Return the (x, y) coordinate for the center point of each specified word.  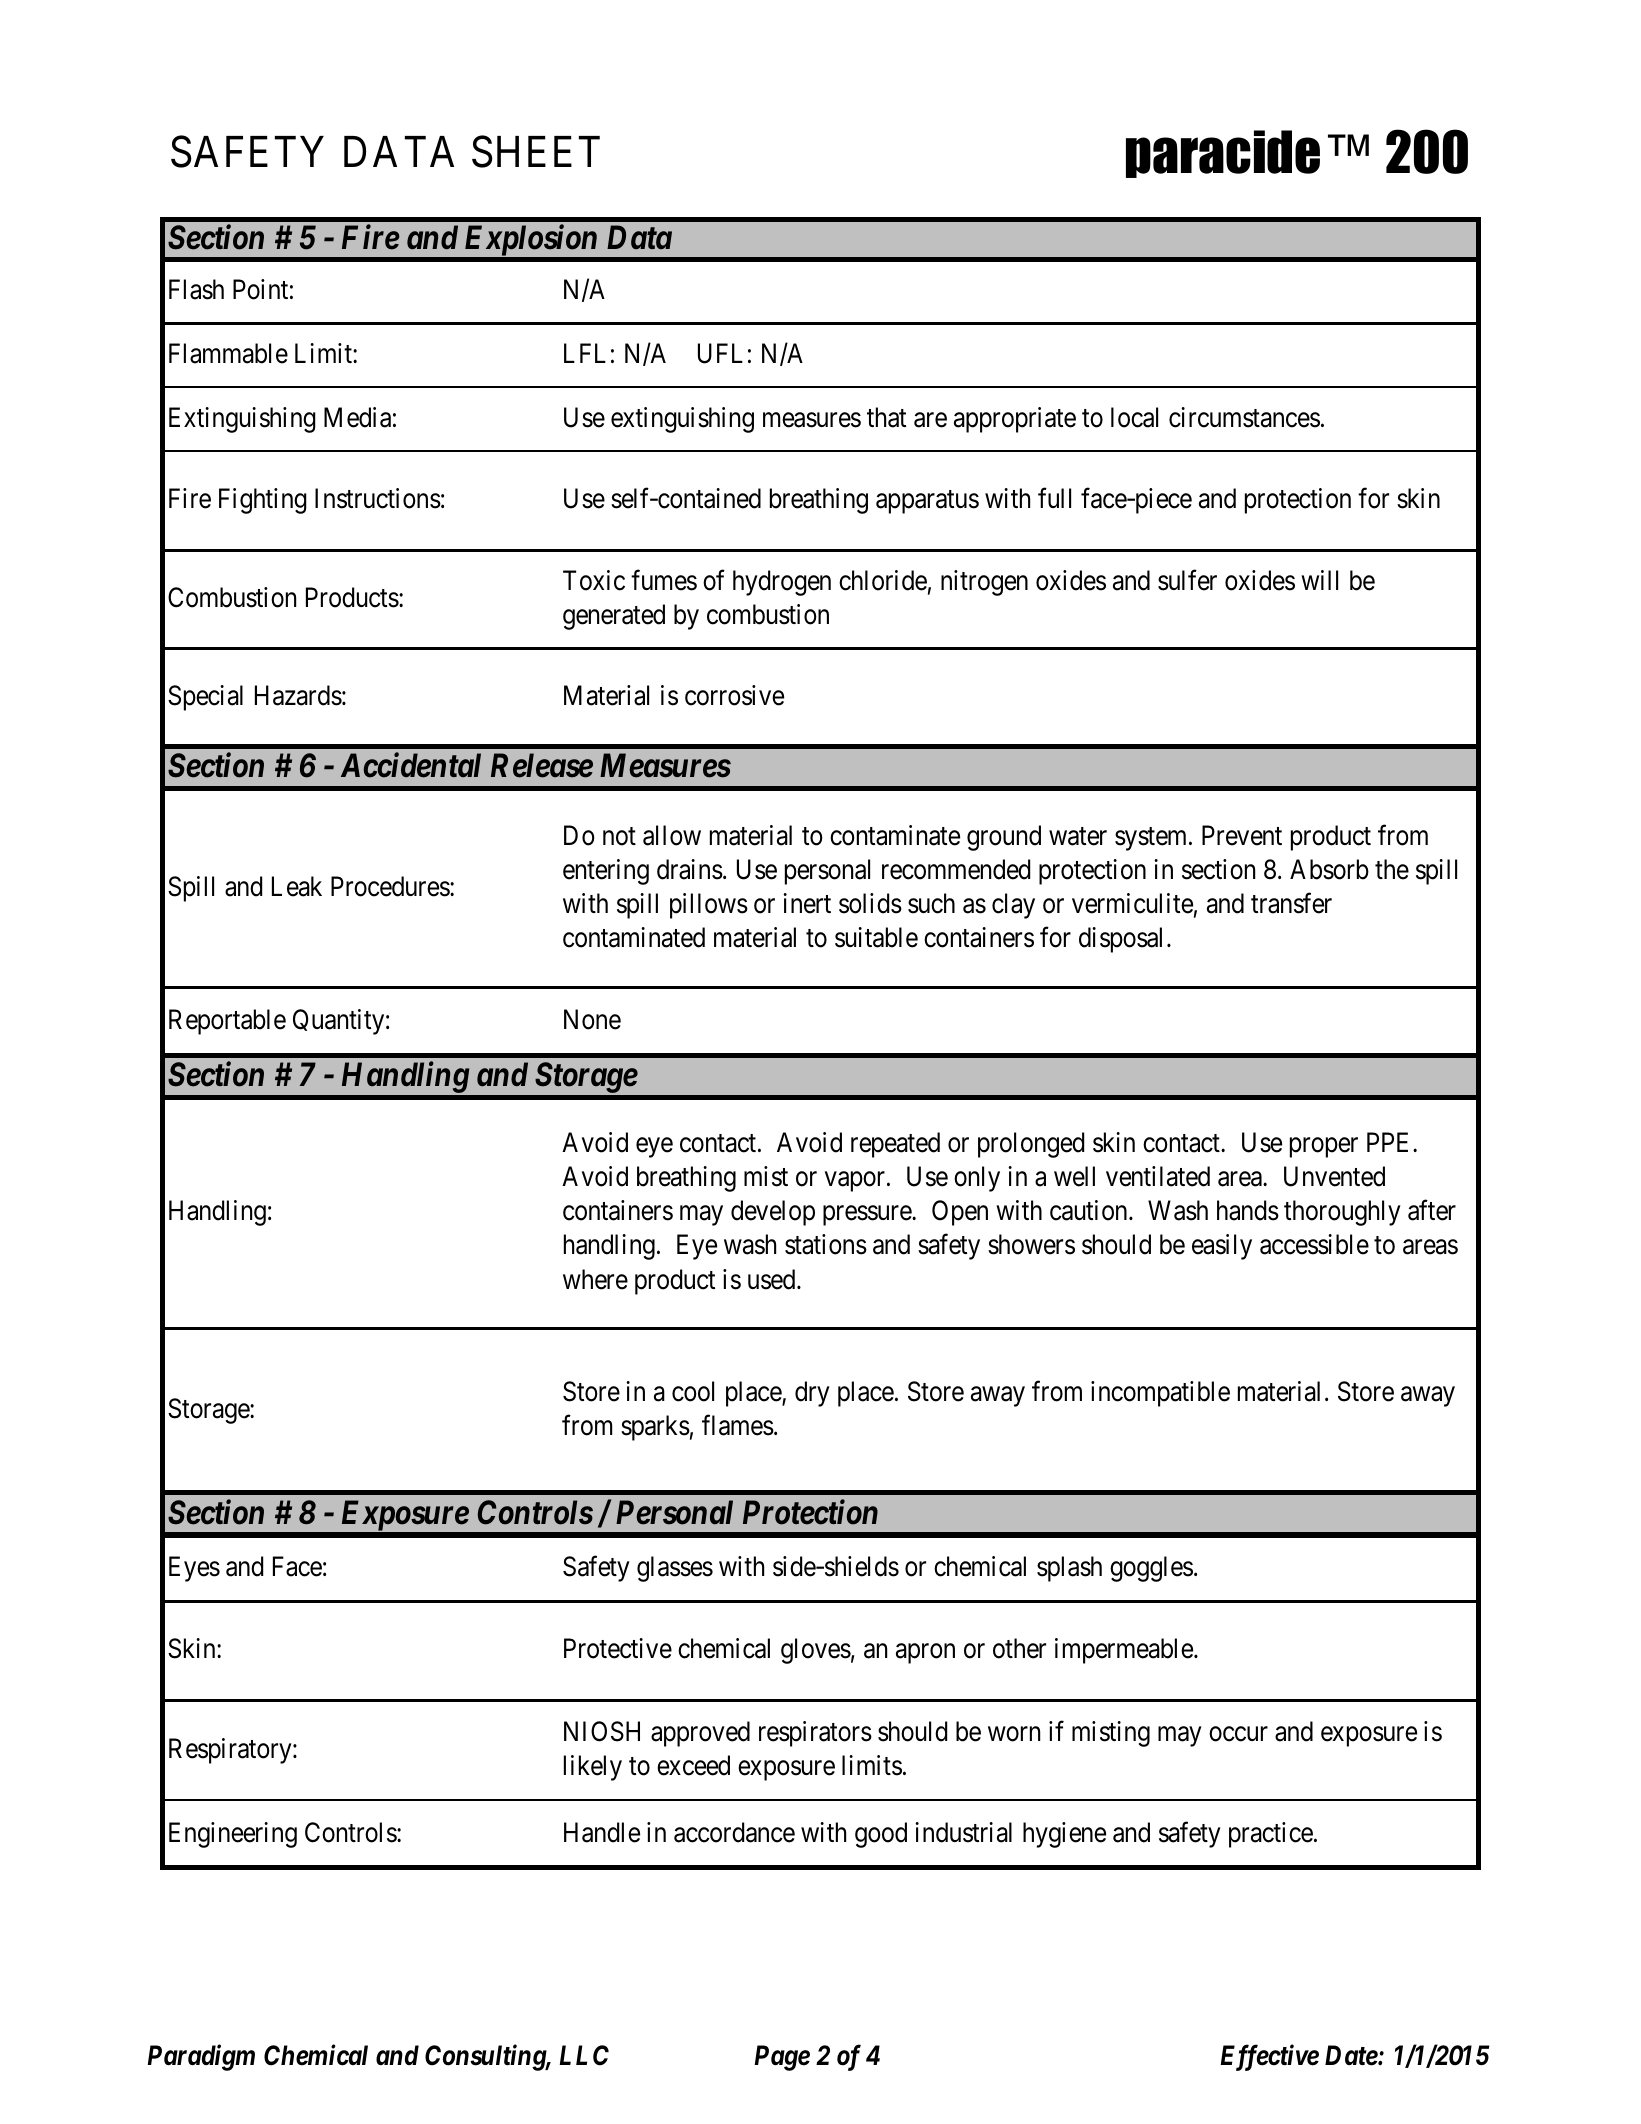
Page (782, 2058)
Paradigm (201, 2057)
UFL (720, 353)
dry (812, 1394)
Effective (1269, 2057)
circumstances (1244, 417)
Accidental (411, 765)
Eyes (194, 1569)
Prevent (1242, 835)
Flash (196, 289)
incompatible (1160, 1394)
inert (807, 903)
